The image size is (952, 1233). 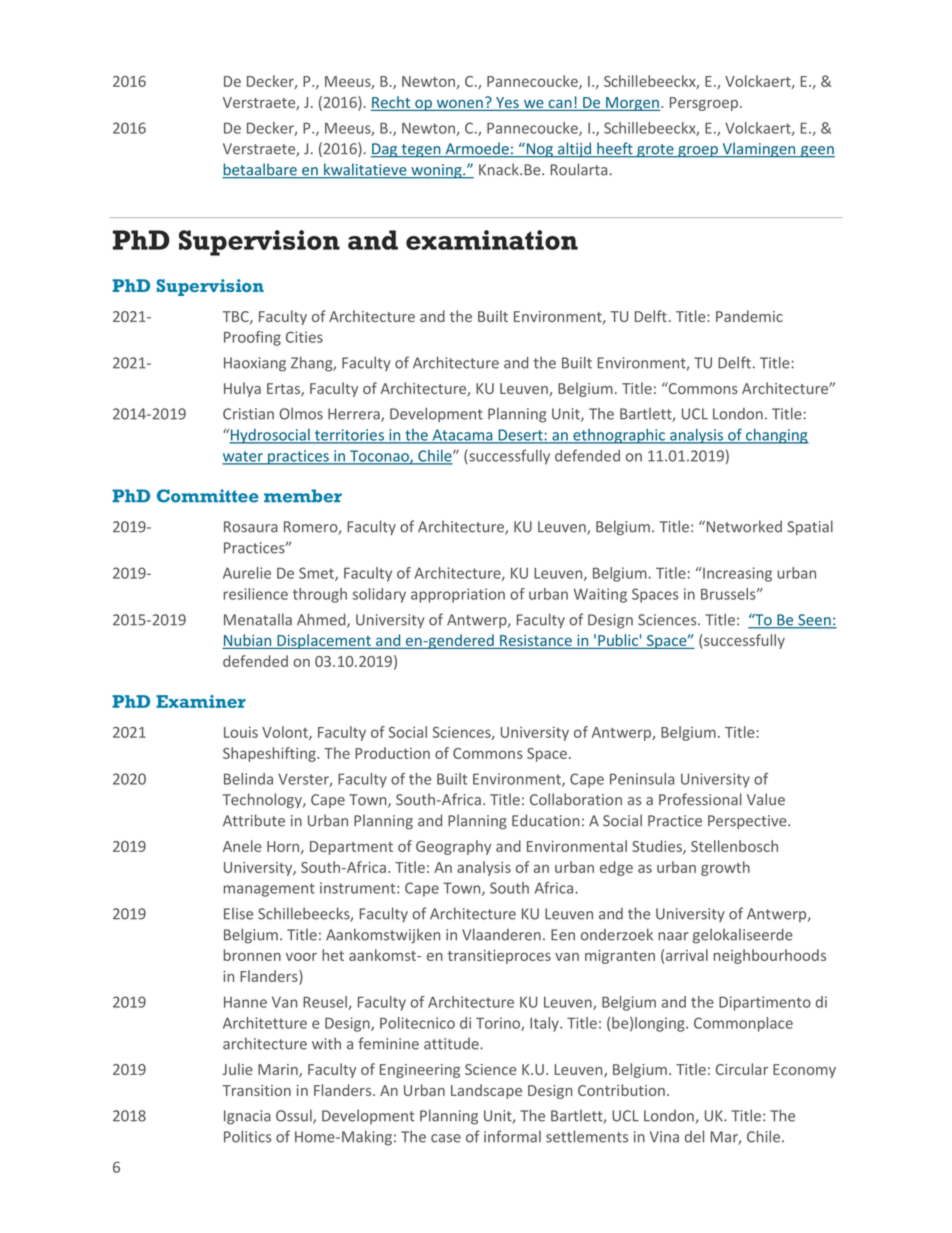 What do you see at coordinates (385, 150) in the image?
I see `Dag` at bounding box center [385, 150].
